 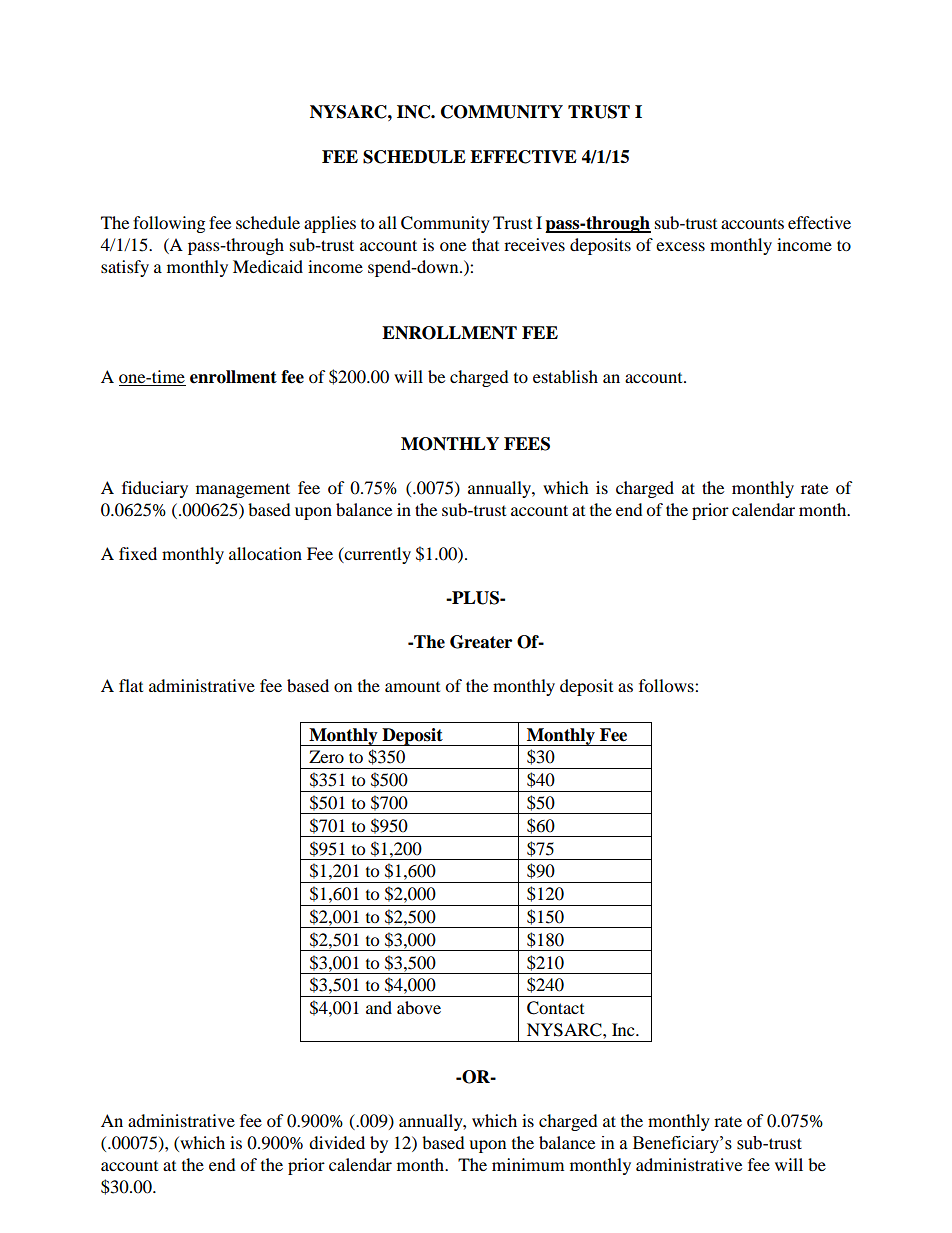 What do you see at coordinates (155, 489) in the document?
I see `fiduciary` at bounding box center [155, 489].
